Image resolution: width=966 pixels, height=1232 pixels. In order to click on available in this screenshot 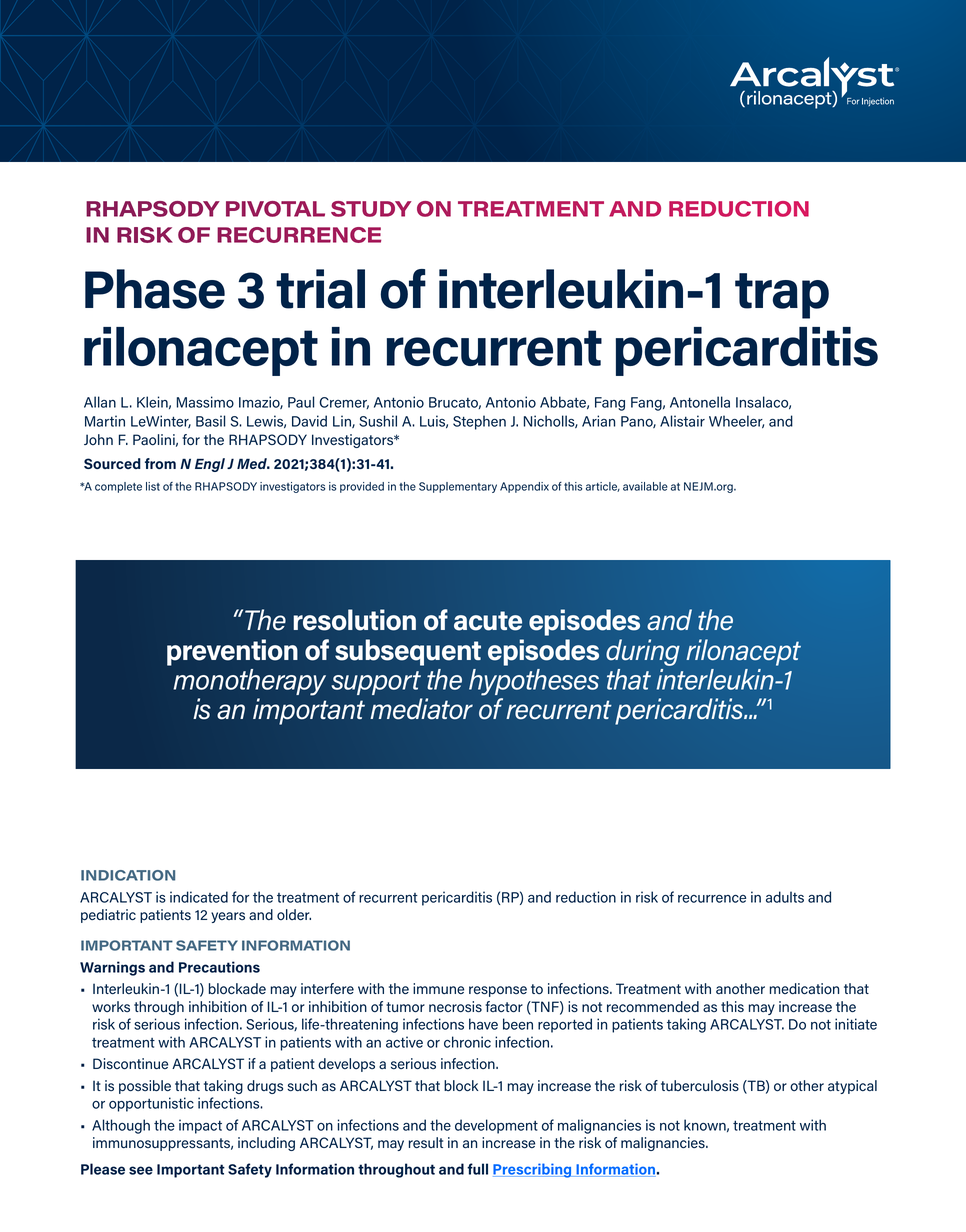, I will do `click(645, 486)`.
